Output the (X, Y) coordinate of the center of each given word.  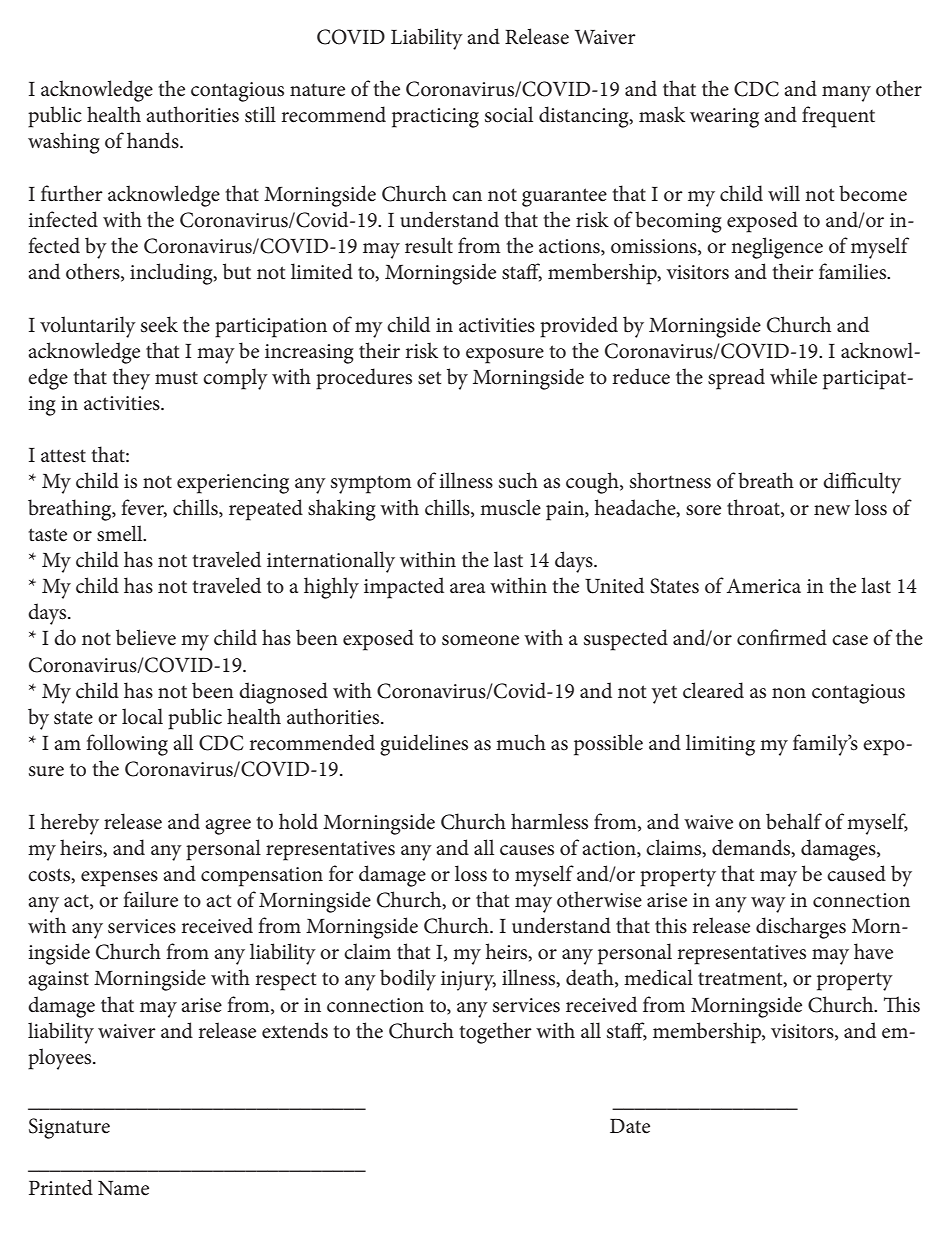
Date (630, 1126)
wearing (724, 118)
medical (658, 977)
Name (123, 1188)
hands (154, 140)
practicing (435, 118)
